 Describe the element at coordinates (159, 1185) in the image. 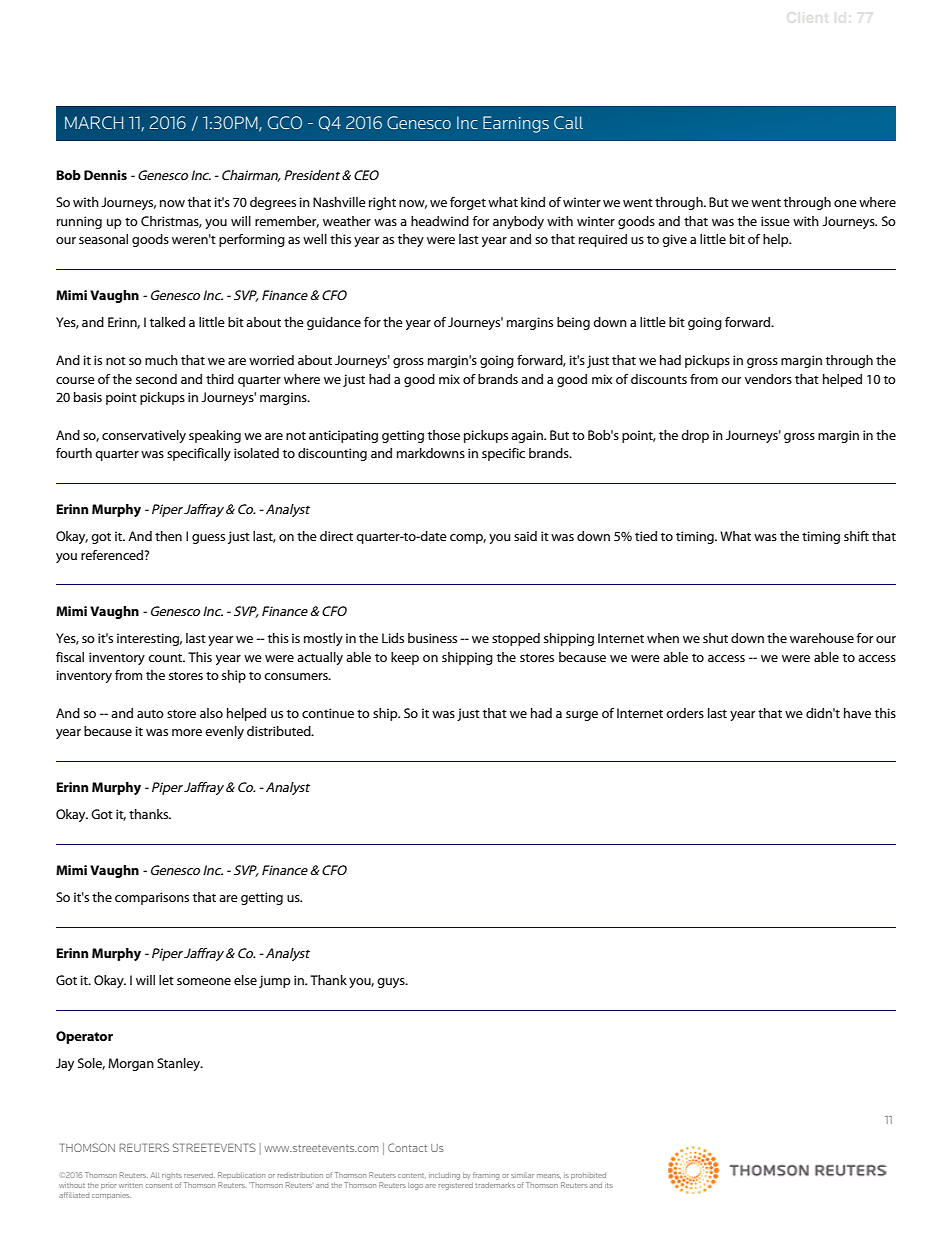

I see `consent` at that location.
